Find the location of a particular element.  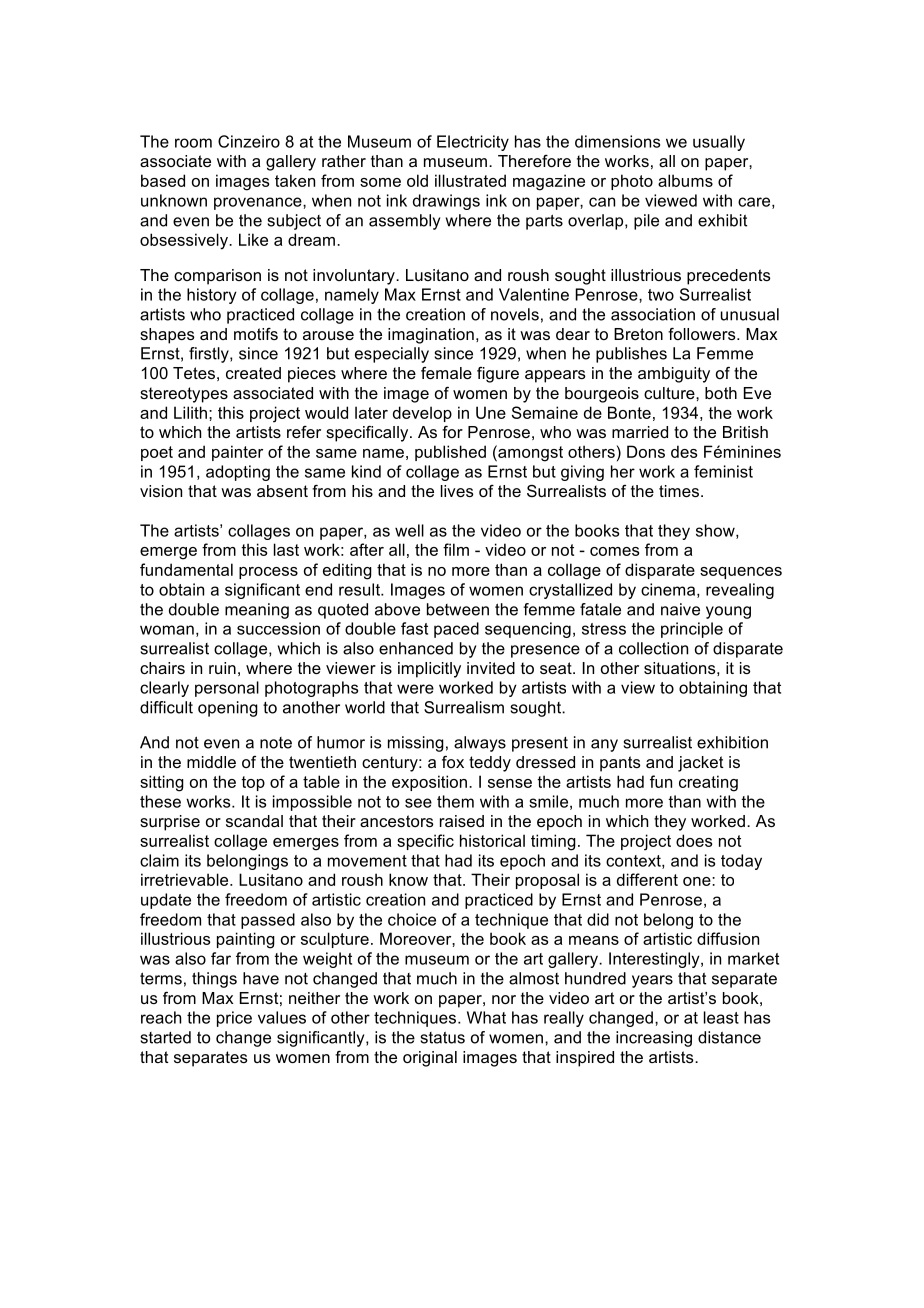

lives is located at coordinates (457, 491).
